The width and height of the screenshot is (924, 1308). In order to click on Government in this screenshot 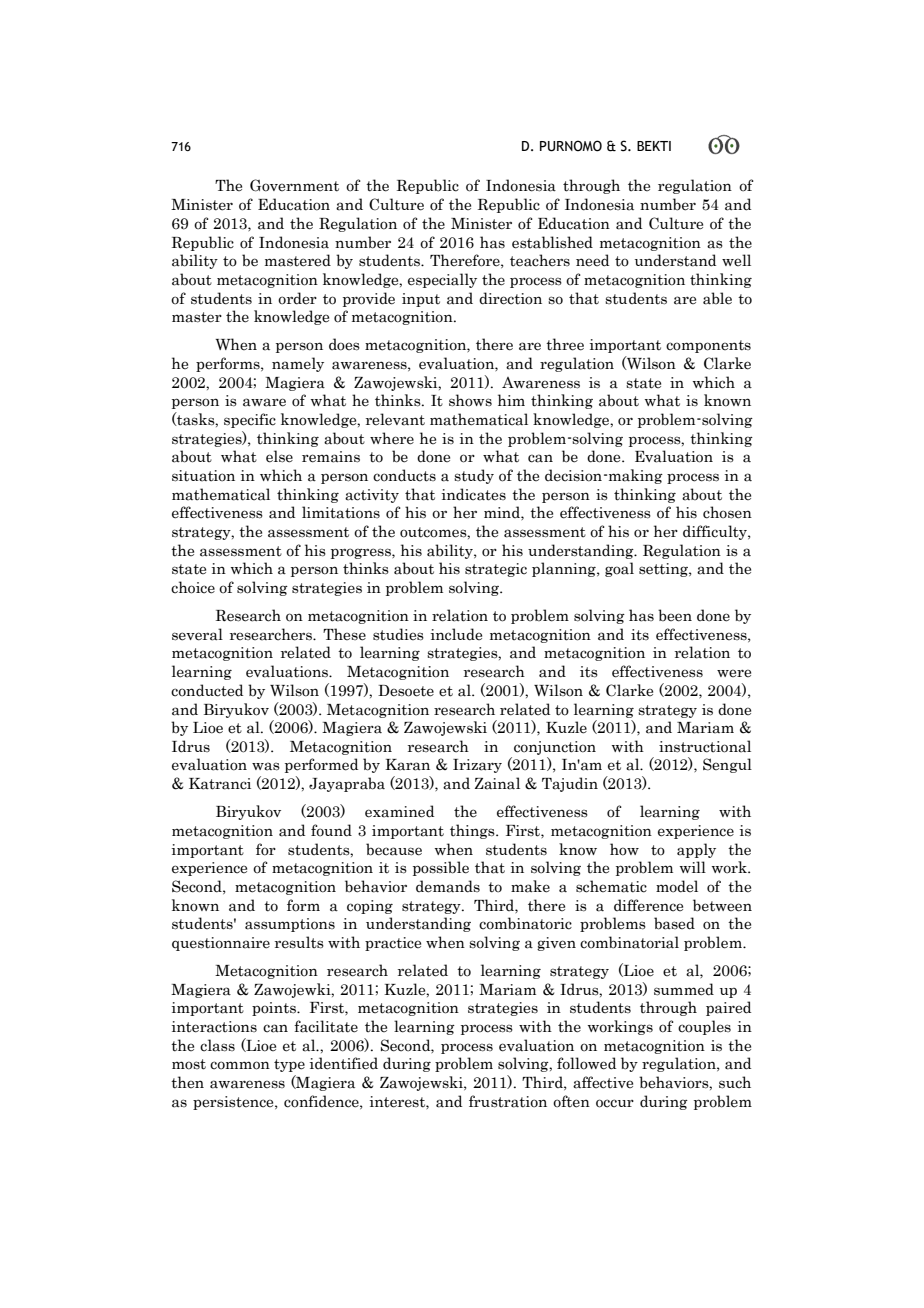, I will do `click(294, 185)`.
